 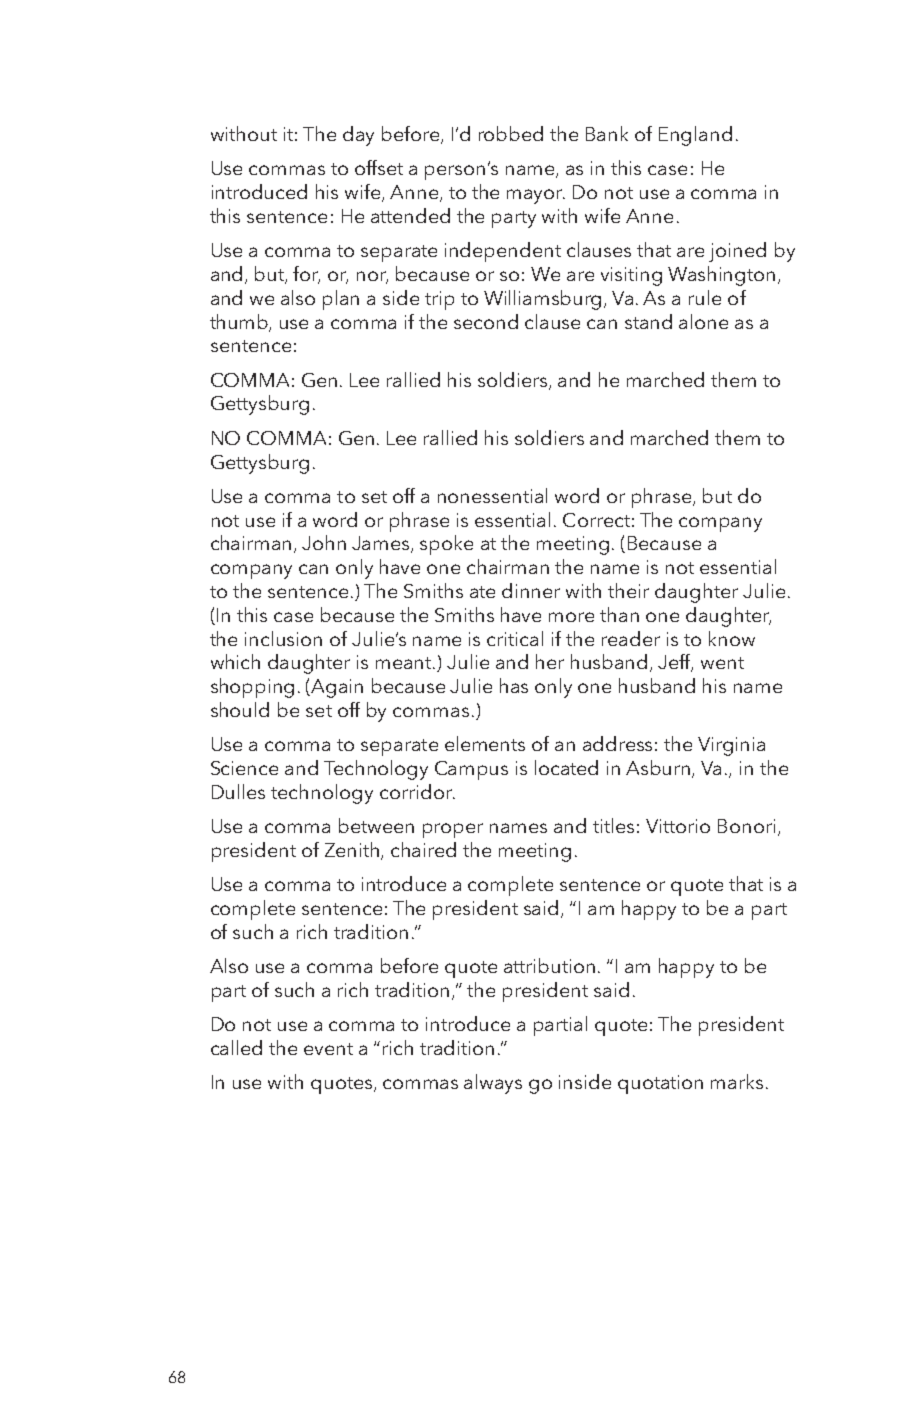 What do you see at coordinates (660, 1084) in the document?
I see `quotation` at bounding box center [660, 1084].
